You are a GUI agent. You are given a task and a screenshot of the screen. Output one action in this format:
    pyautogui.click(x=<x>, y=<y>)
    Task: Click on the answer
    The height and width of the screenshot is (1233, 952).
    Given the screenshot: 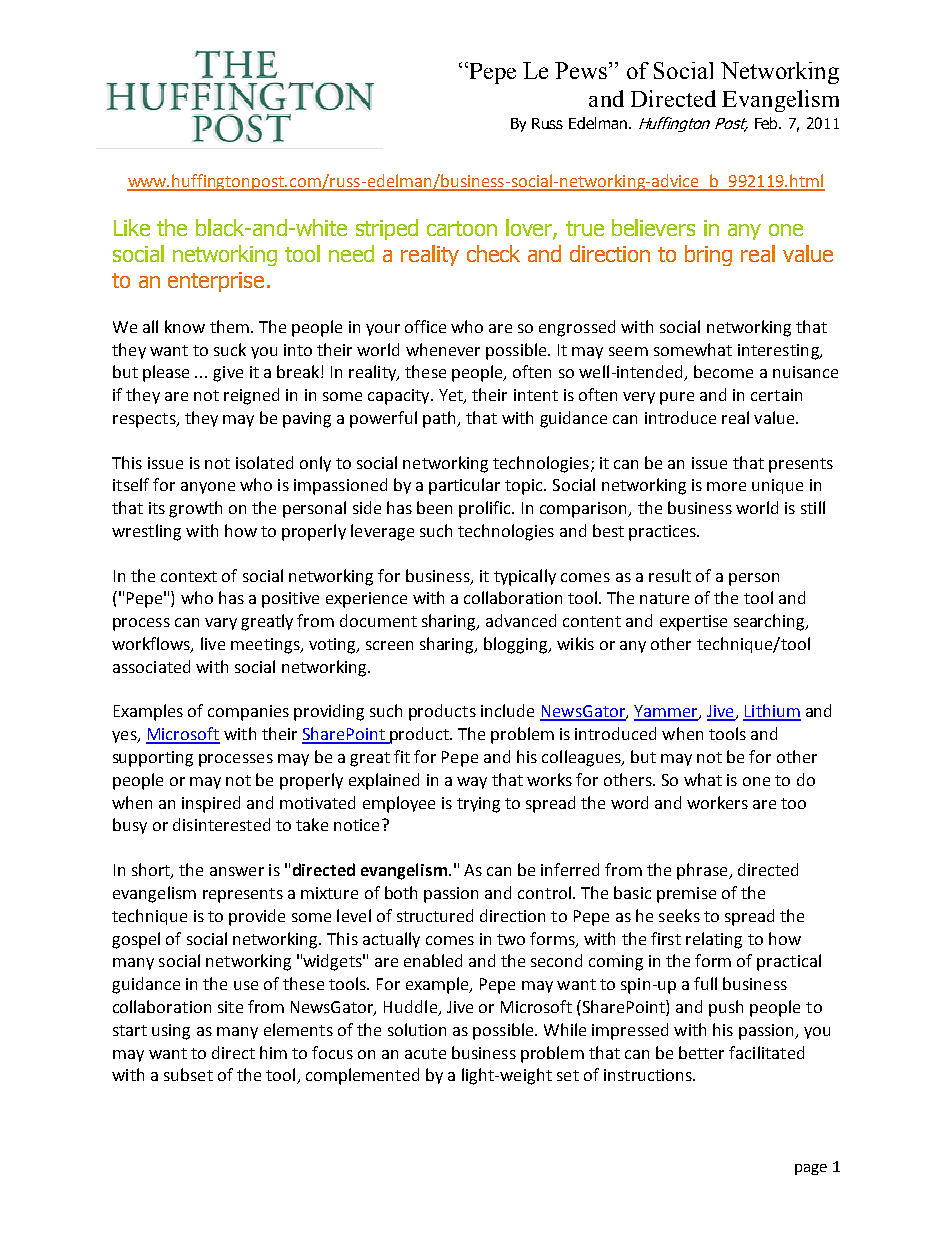 What is the action you would take?
    pyautogui.click(x=237, y=871)
